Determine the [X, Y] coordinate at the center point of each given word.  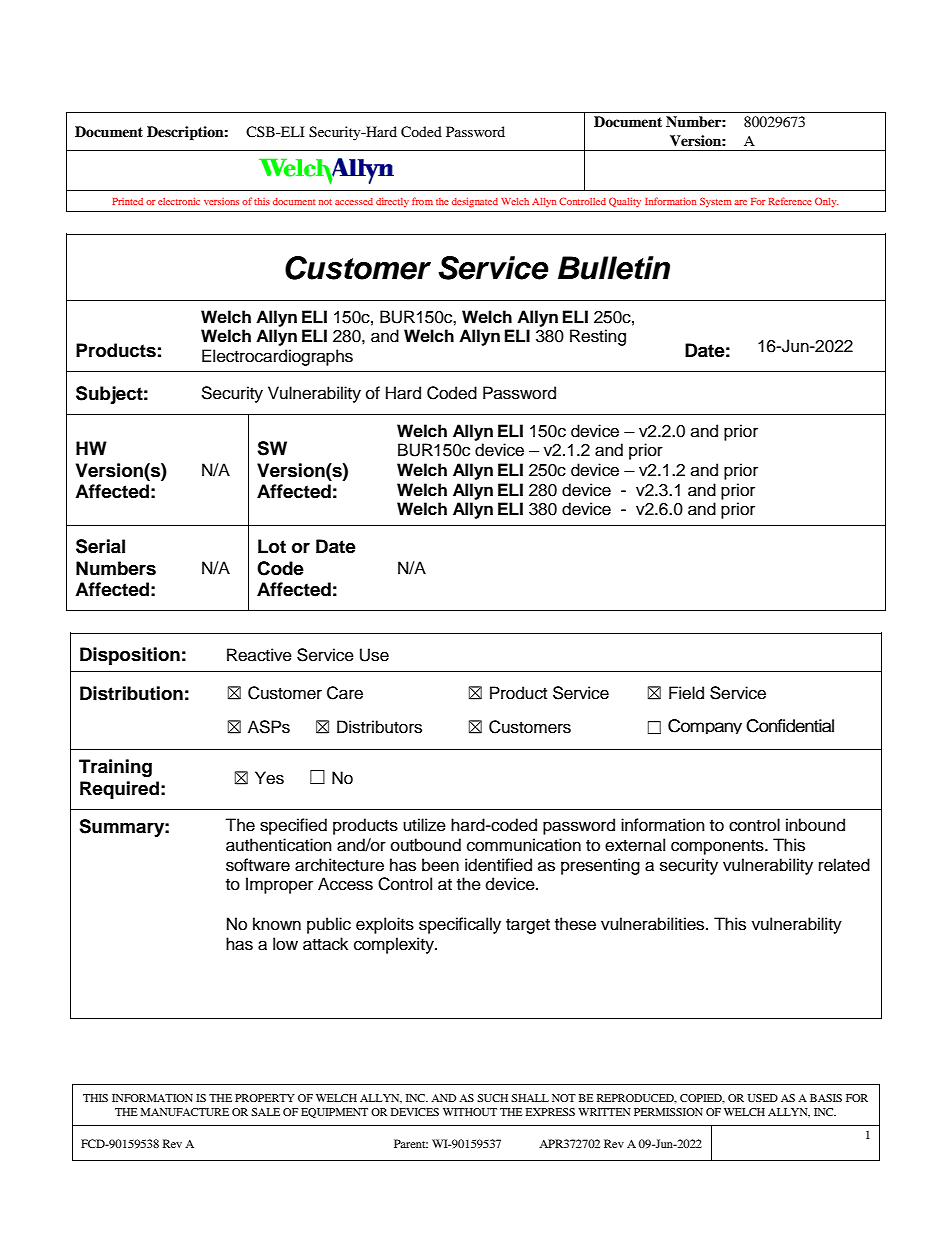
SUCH [492, 1098]
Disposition [130, 656]
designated [475, 203]
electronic [179, 201]
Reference [790, 201]
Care [345, 693]
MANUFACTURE [185, 1112]
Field [686, 693]
